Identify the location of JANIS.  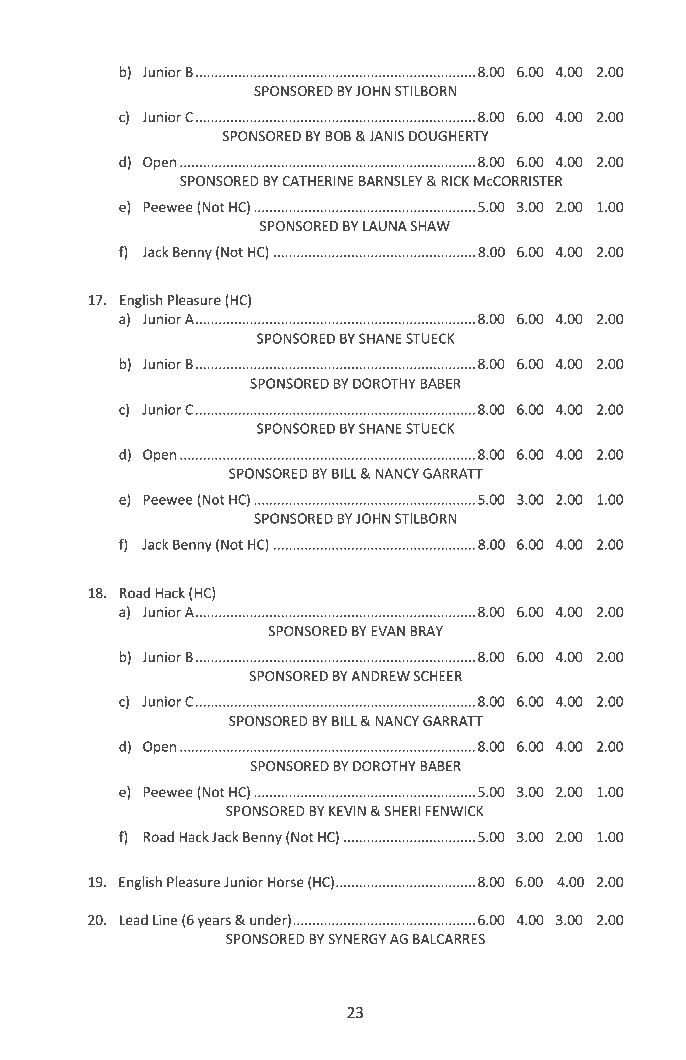
(386, 136).
